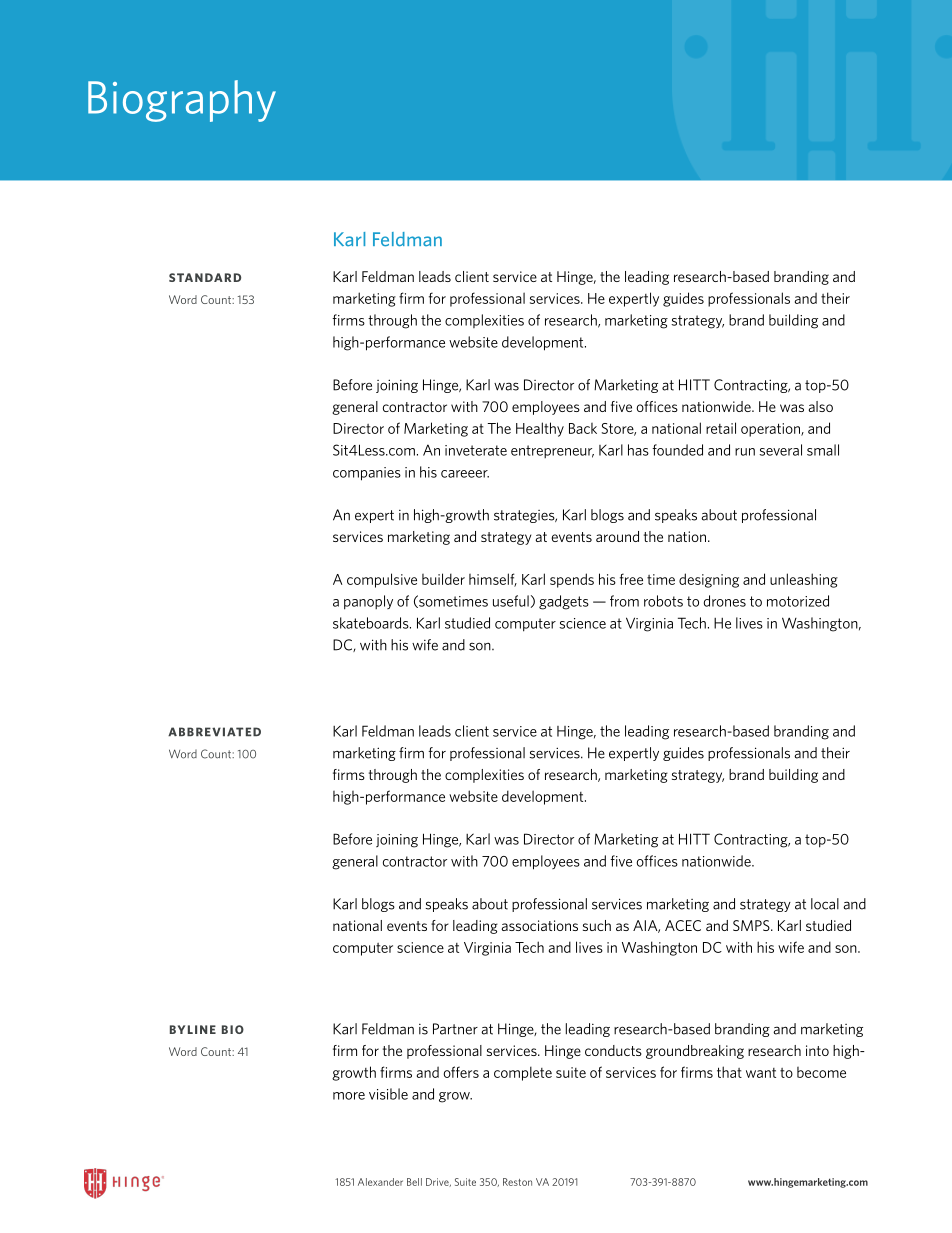 The image size is (952, 1233). What do you see at coordinates (745, 452) in the screenshot?
I see `run` at bounding box center [745, 452].
